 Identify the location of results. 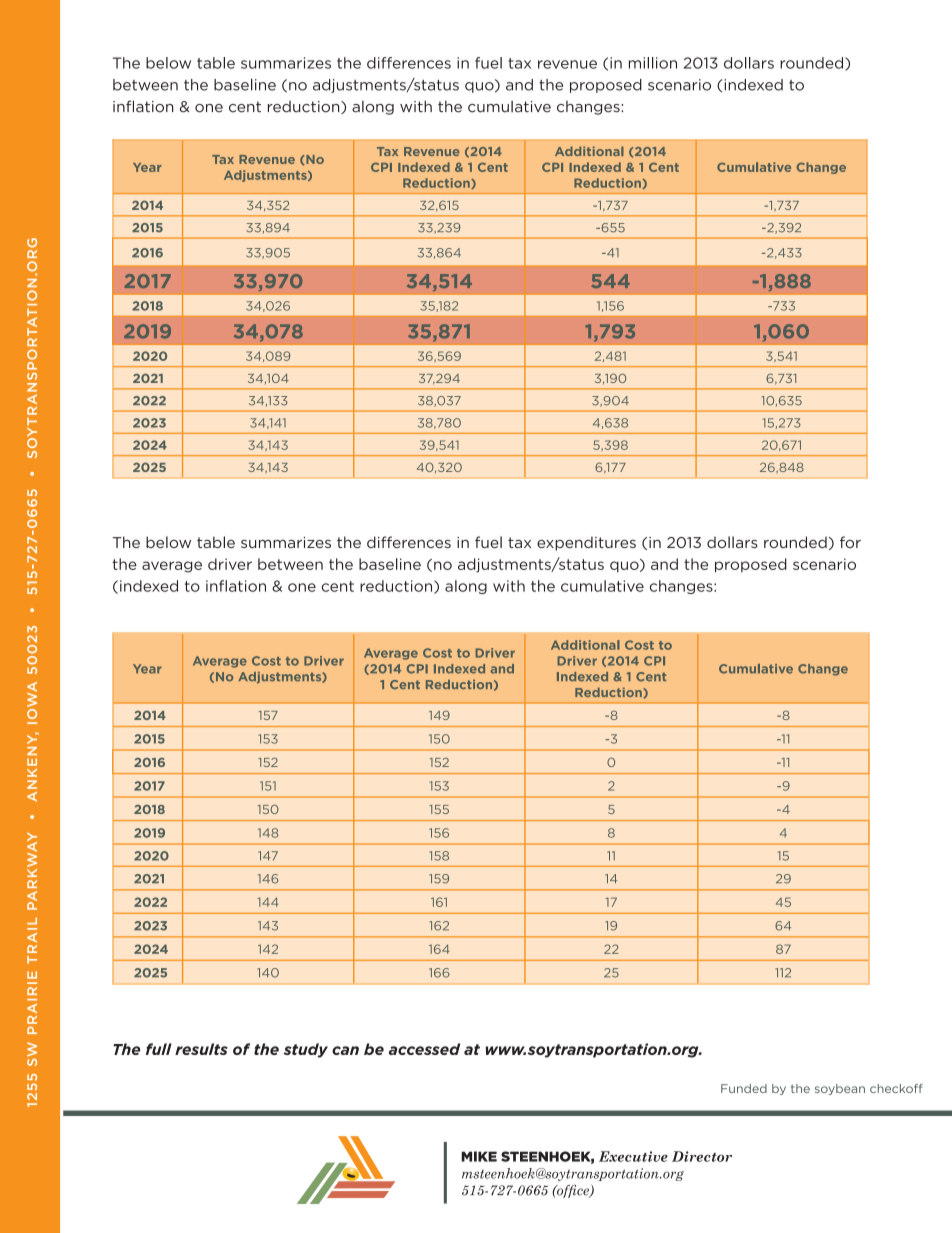
(201, 1049).
